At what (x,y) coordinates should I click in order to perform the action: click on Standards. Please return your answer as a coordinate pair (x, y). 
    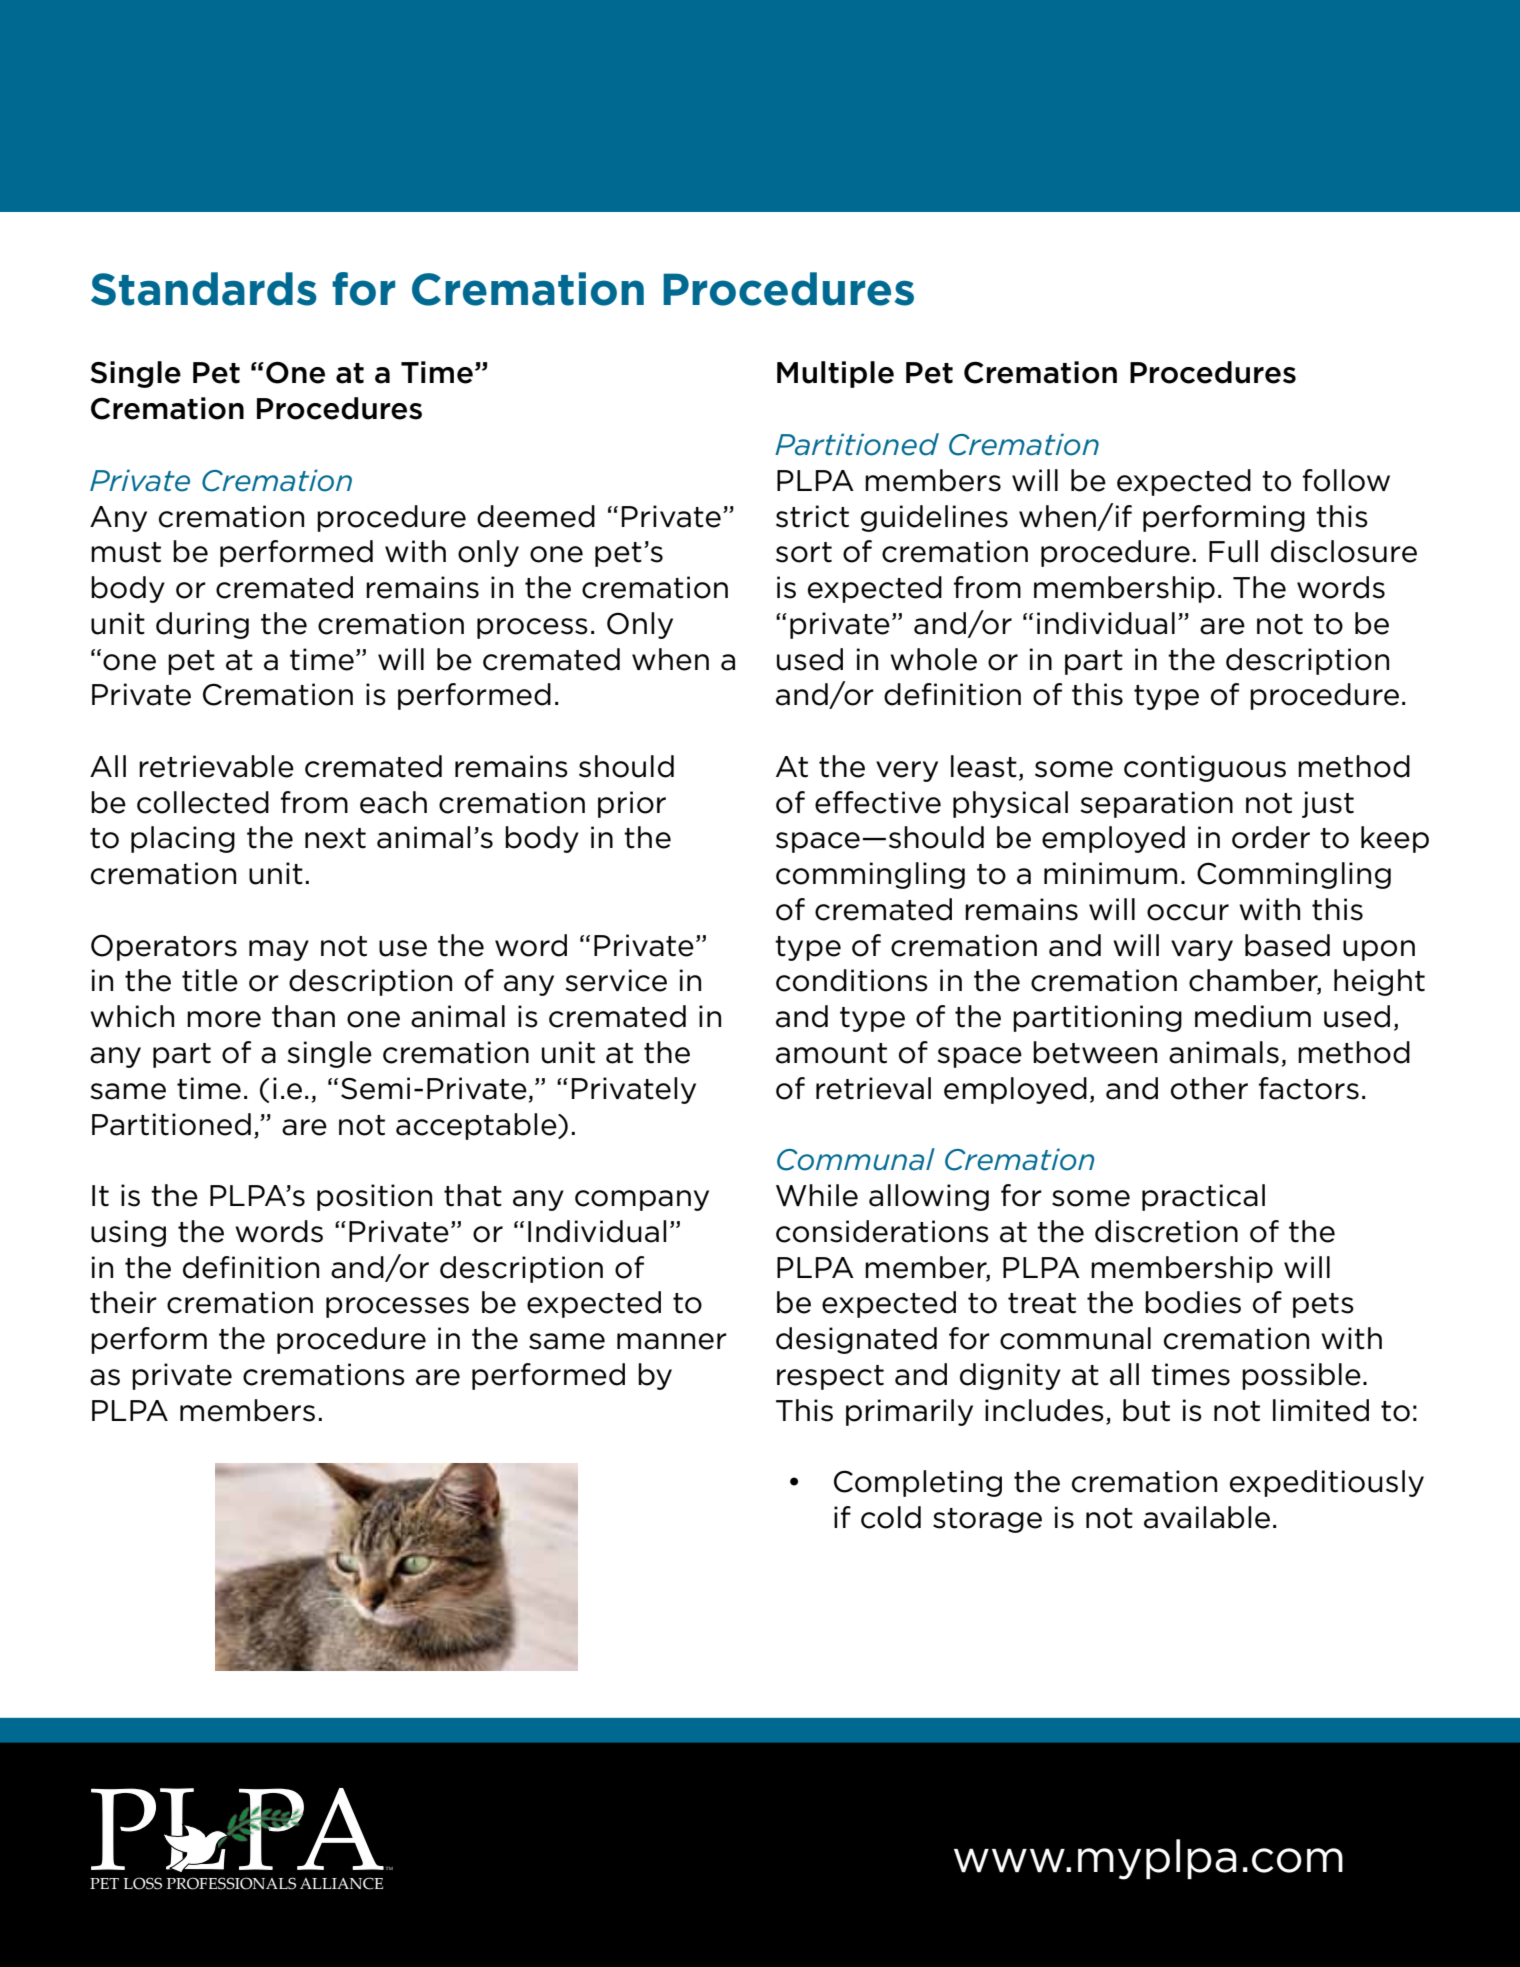
    Looking at the image, I should click on (204, 289).
